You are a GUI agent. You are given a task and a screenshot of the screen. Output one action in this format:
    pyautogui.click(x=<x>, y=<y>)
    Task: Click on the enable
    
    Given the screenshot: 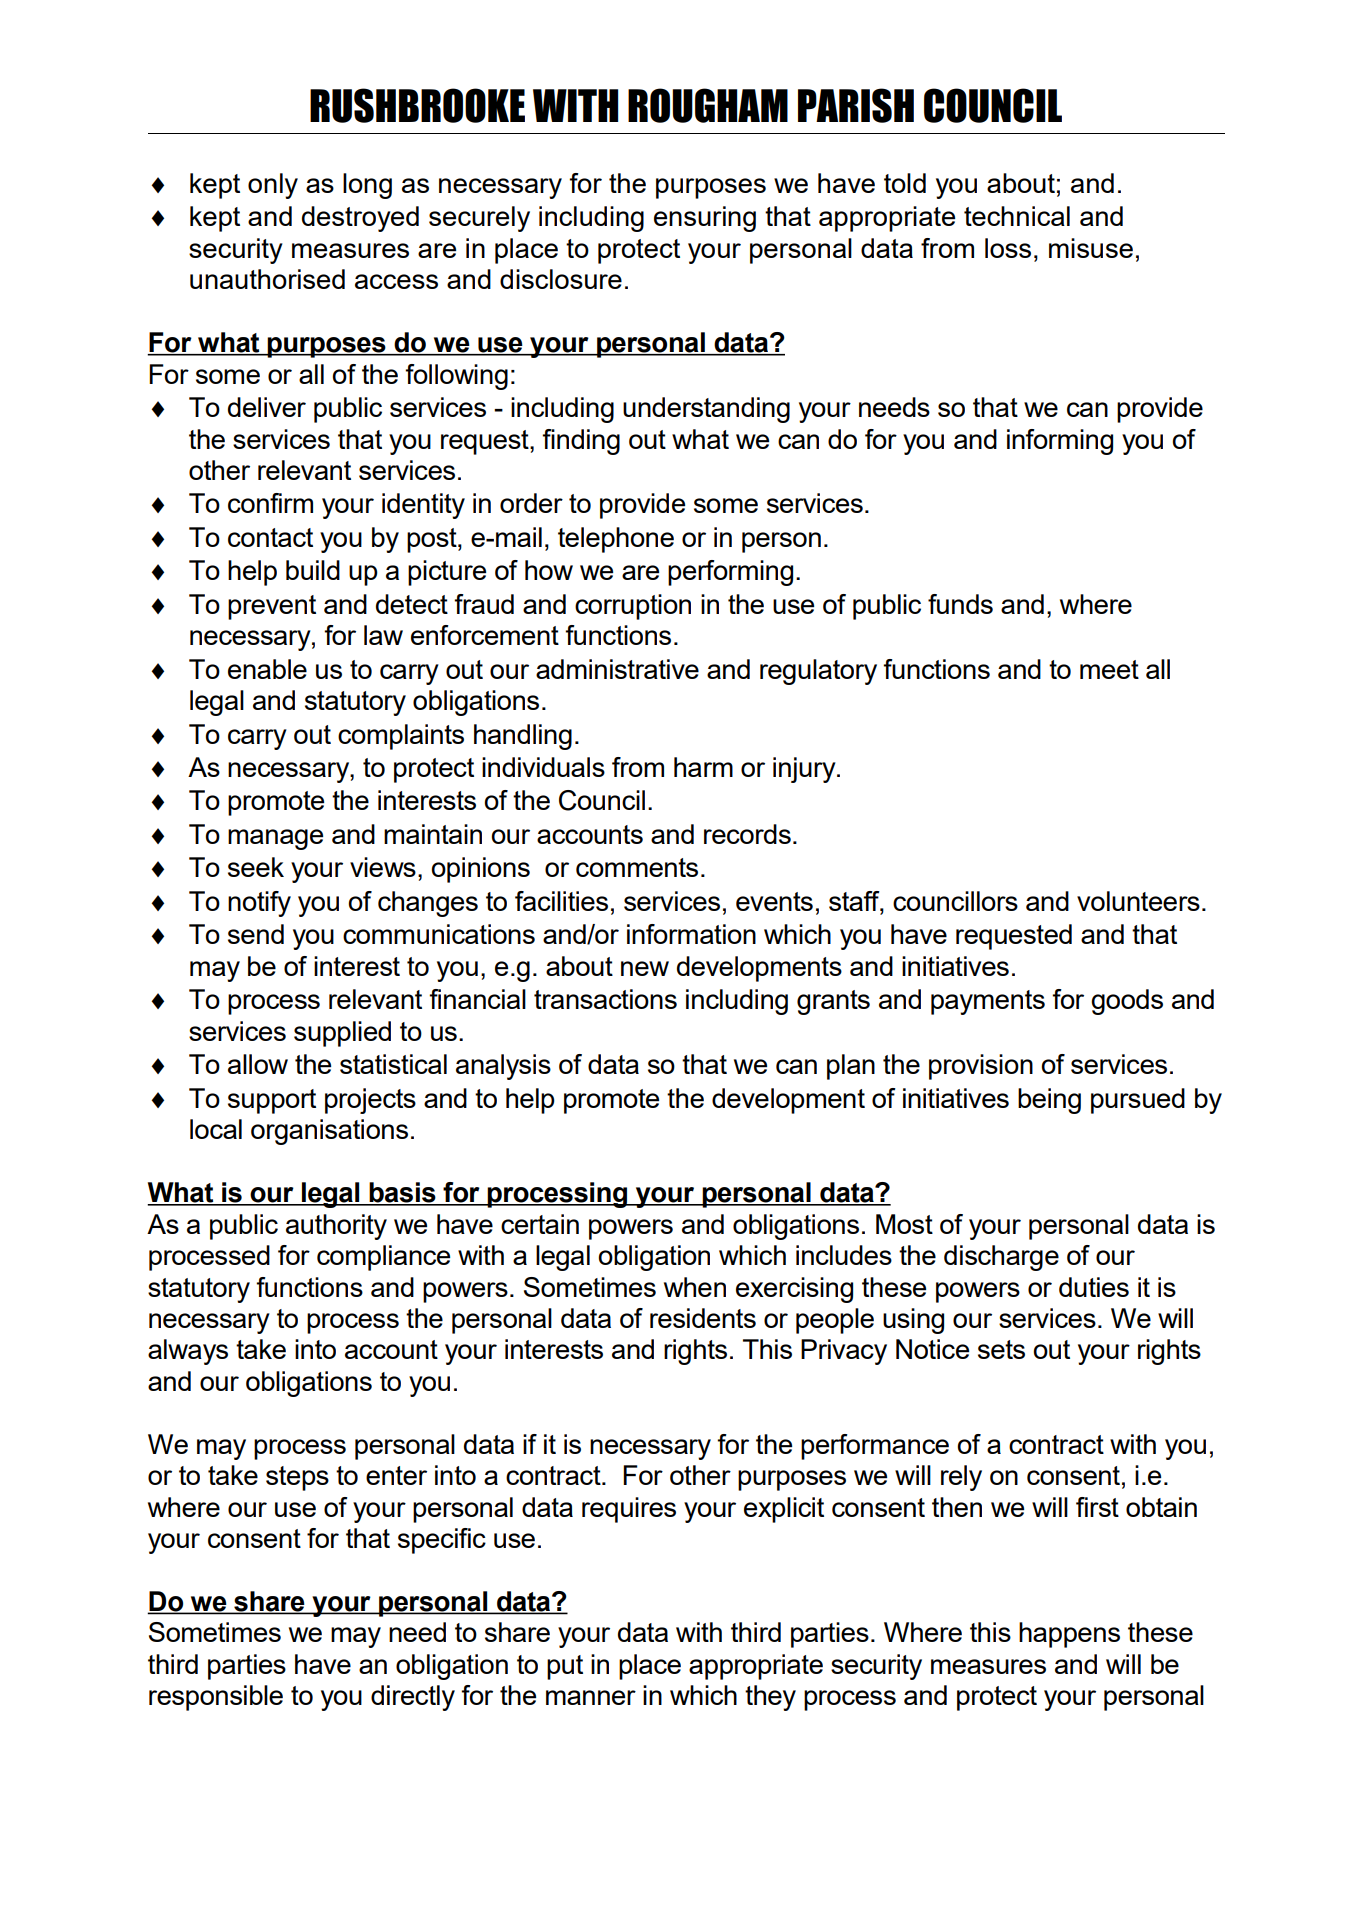 What is the action you would take?
    pyautogui.click(x=267, y=669)
